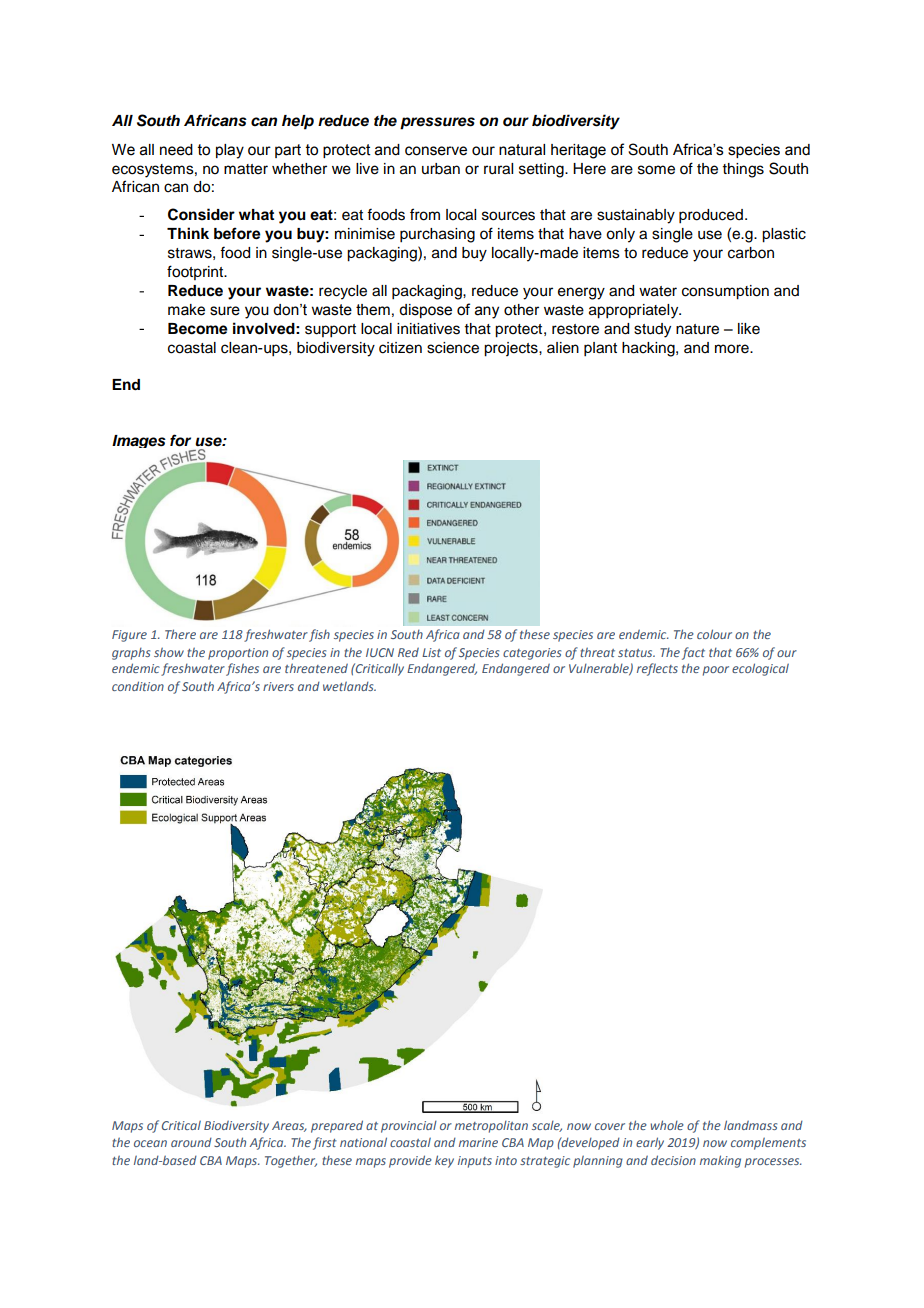 This screenshot has height=1308, width=924. Describe the element at coordinates (139, 441) in the screenshot. I see `Images` at that location.
